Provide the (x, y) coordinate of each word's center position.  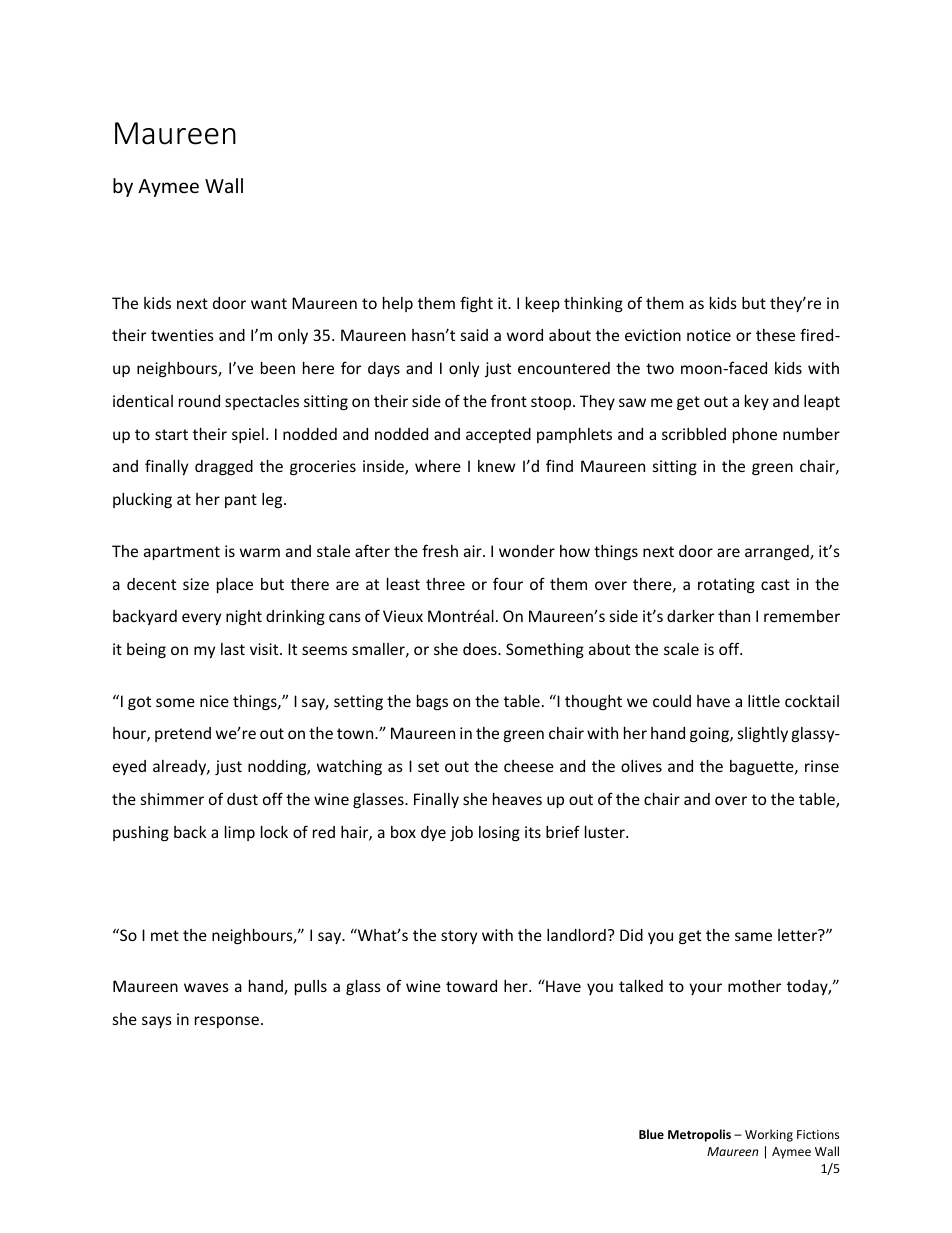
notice (709, 335)
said (474, 335)
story (459, 937)
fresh (440, 550)
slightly (763, 734)
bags (432, 702)
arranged (778, 552)
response (227, 1022)
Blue (651, 1134)
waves (206, 987)
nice (214, 701)
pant (241, 501)
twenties (182, 335)
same (753, 936)
